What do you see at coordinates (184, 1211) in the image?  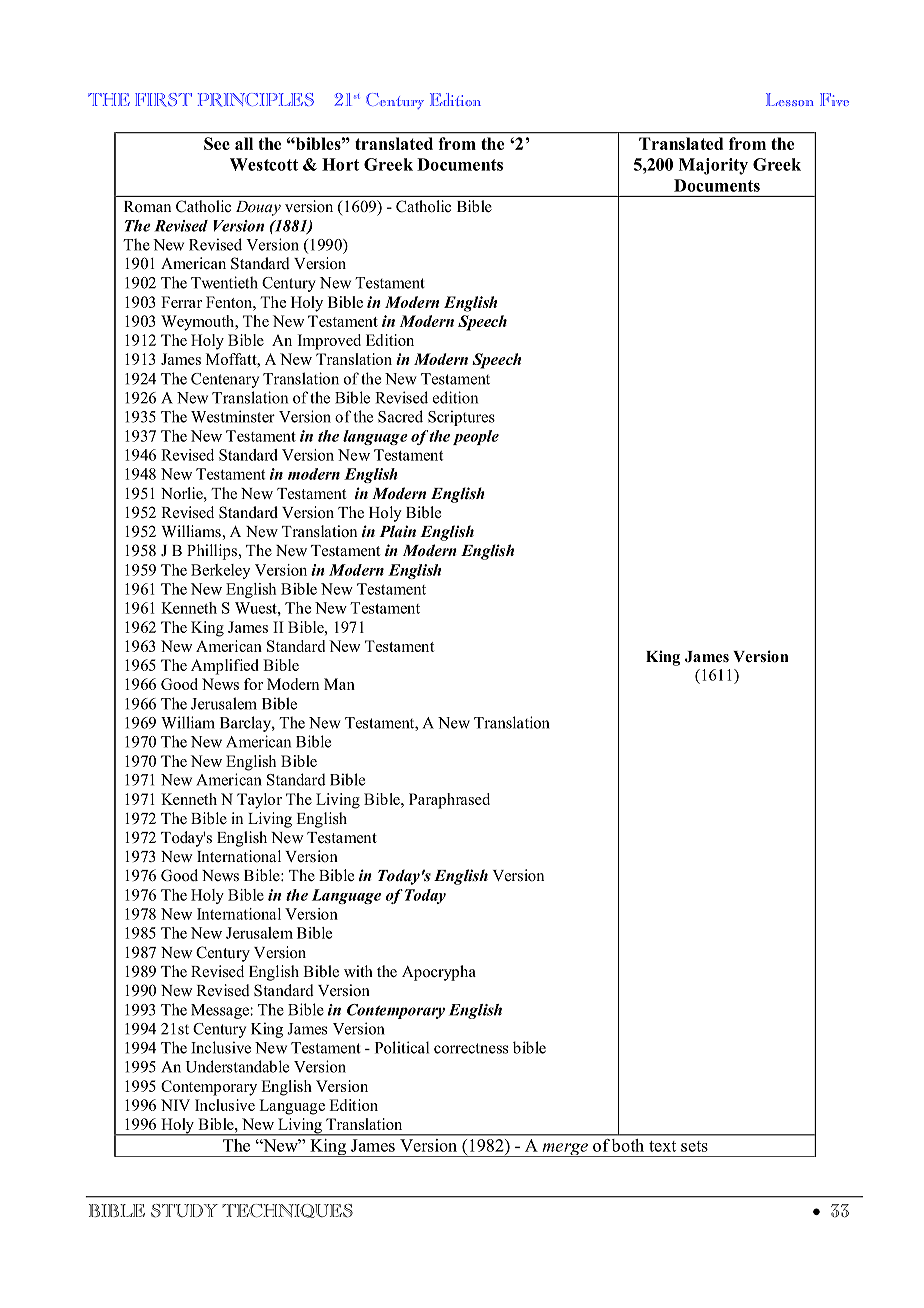 I see `STUDY` at bounding box center [184, 1211].
